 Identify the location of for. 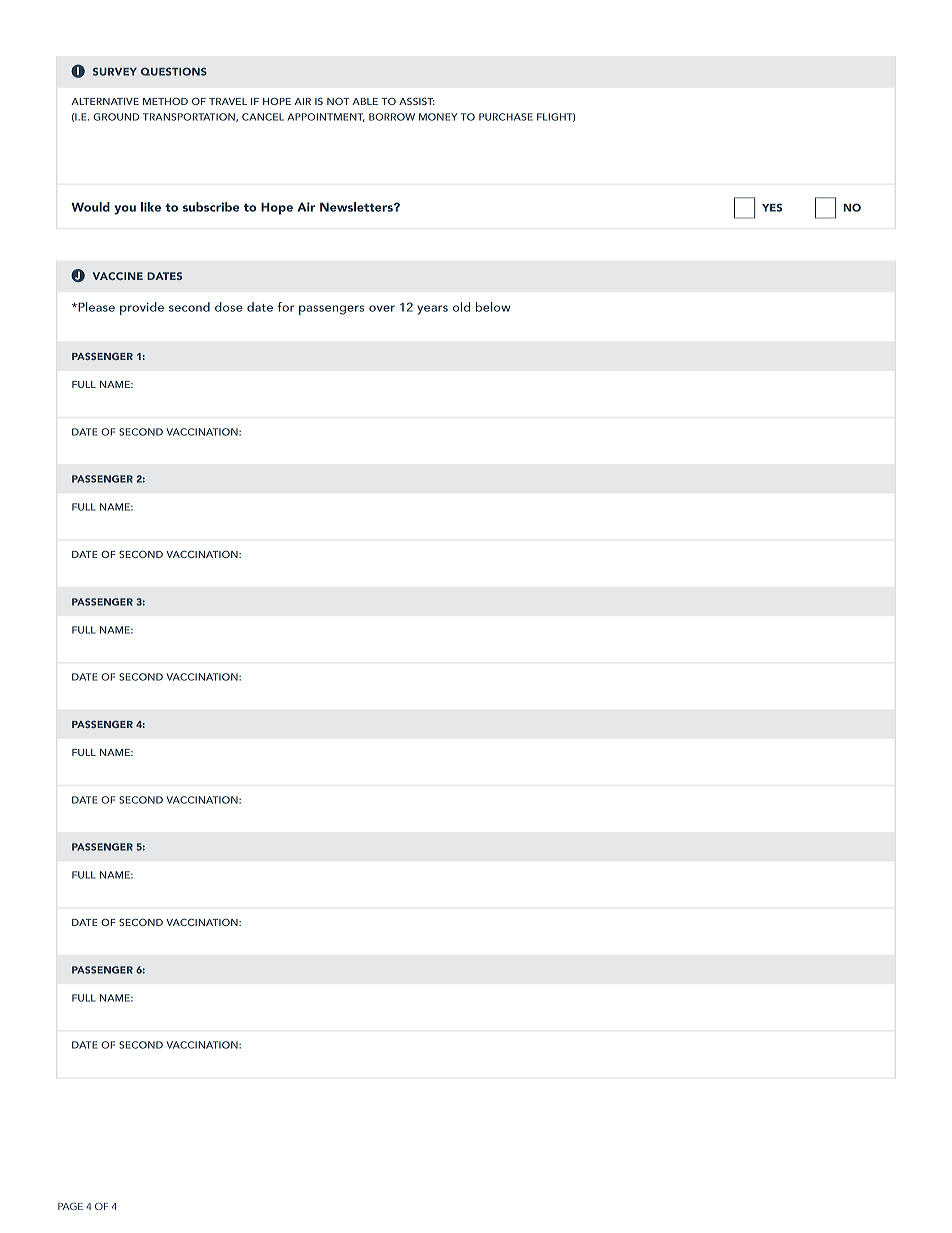
(285, 307).
